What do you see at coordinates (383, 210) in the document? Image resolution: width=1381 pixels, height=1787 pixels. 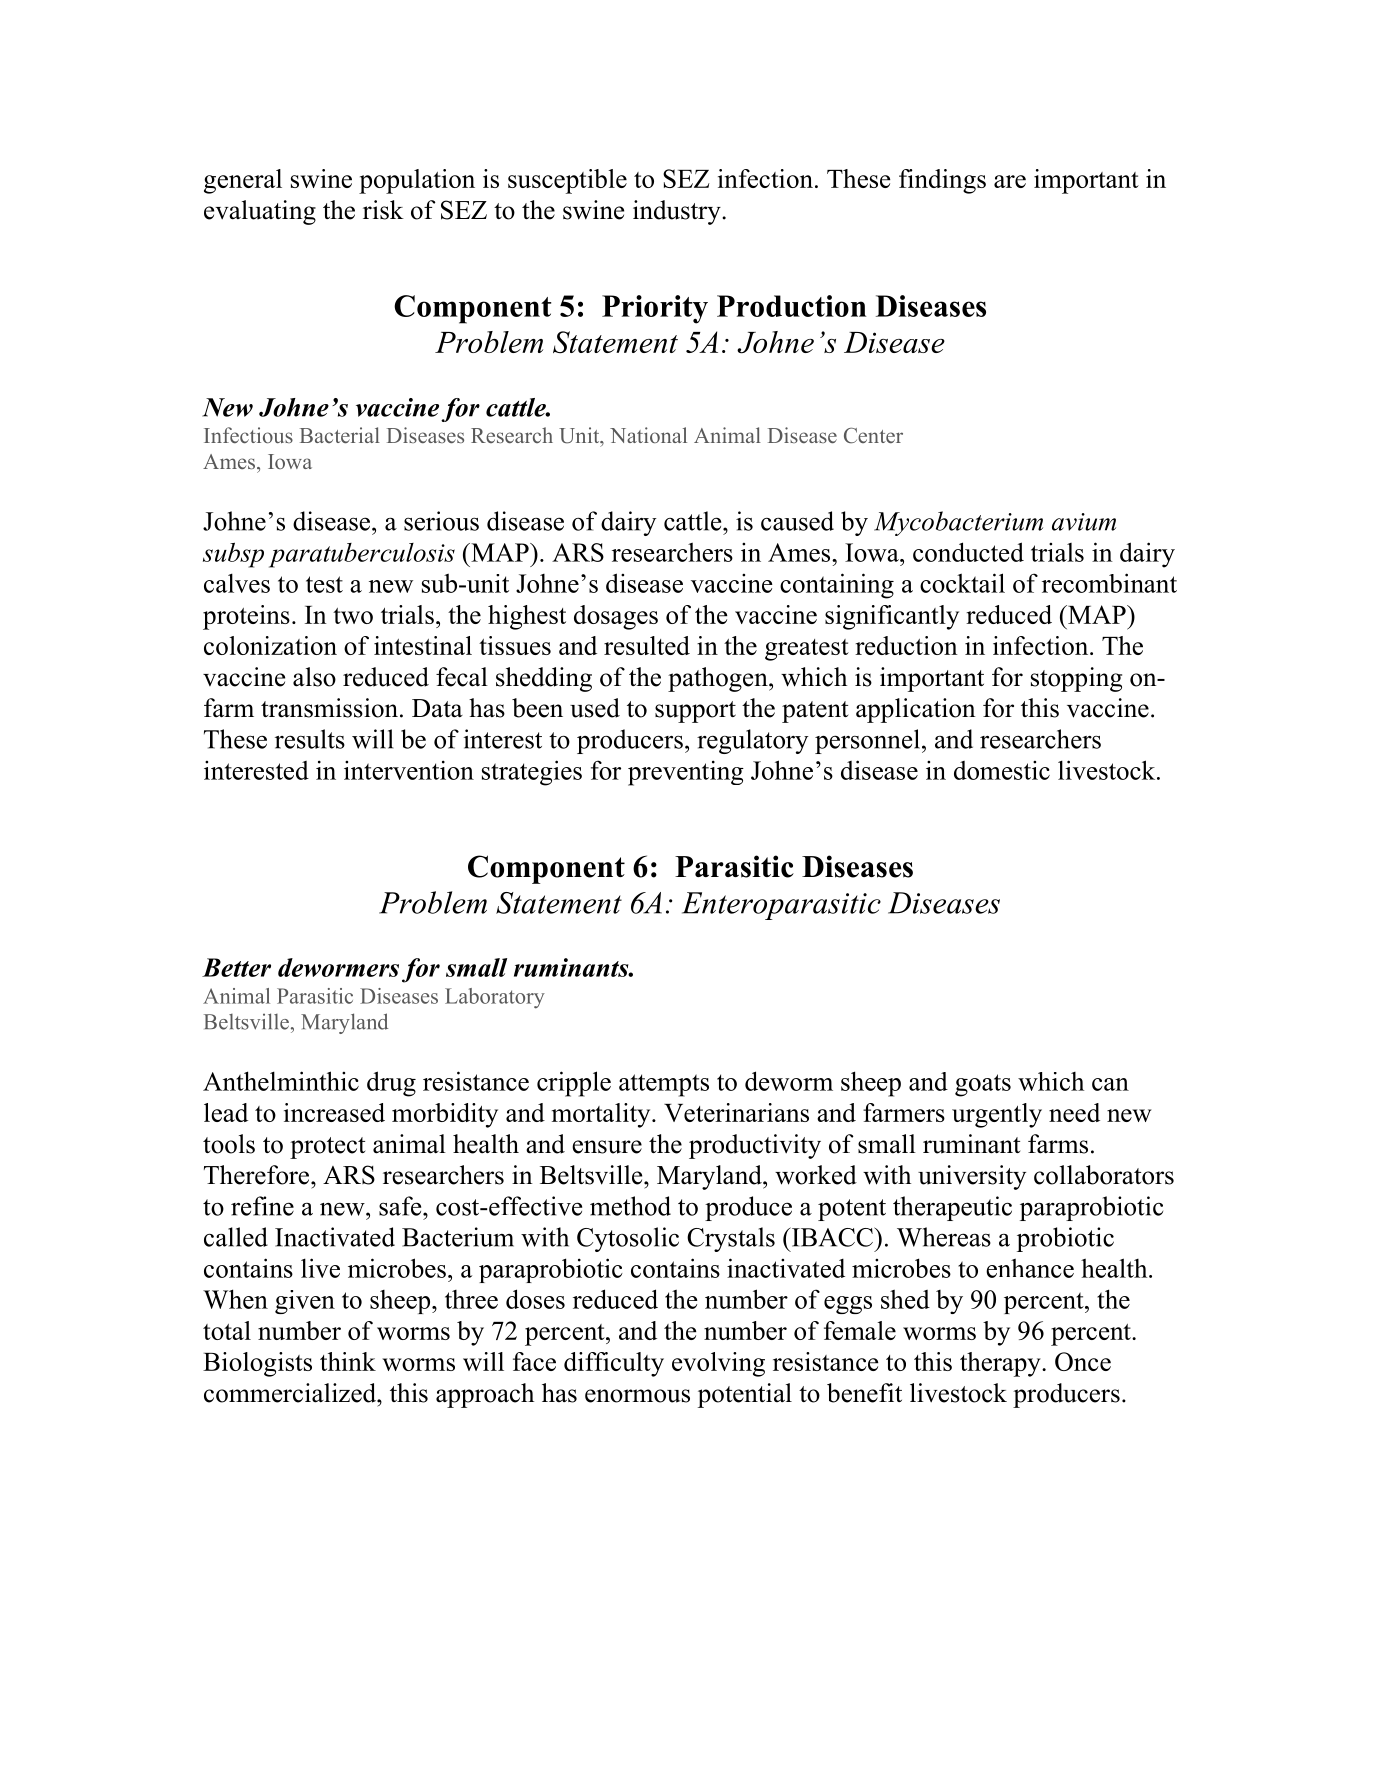 I see `risk` at bounding box center [383, 210].
